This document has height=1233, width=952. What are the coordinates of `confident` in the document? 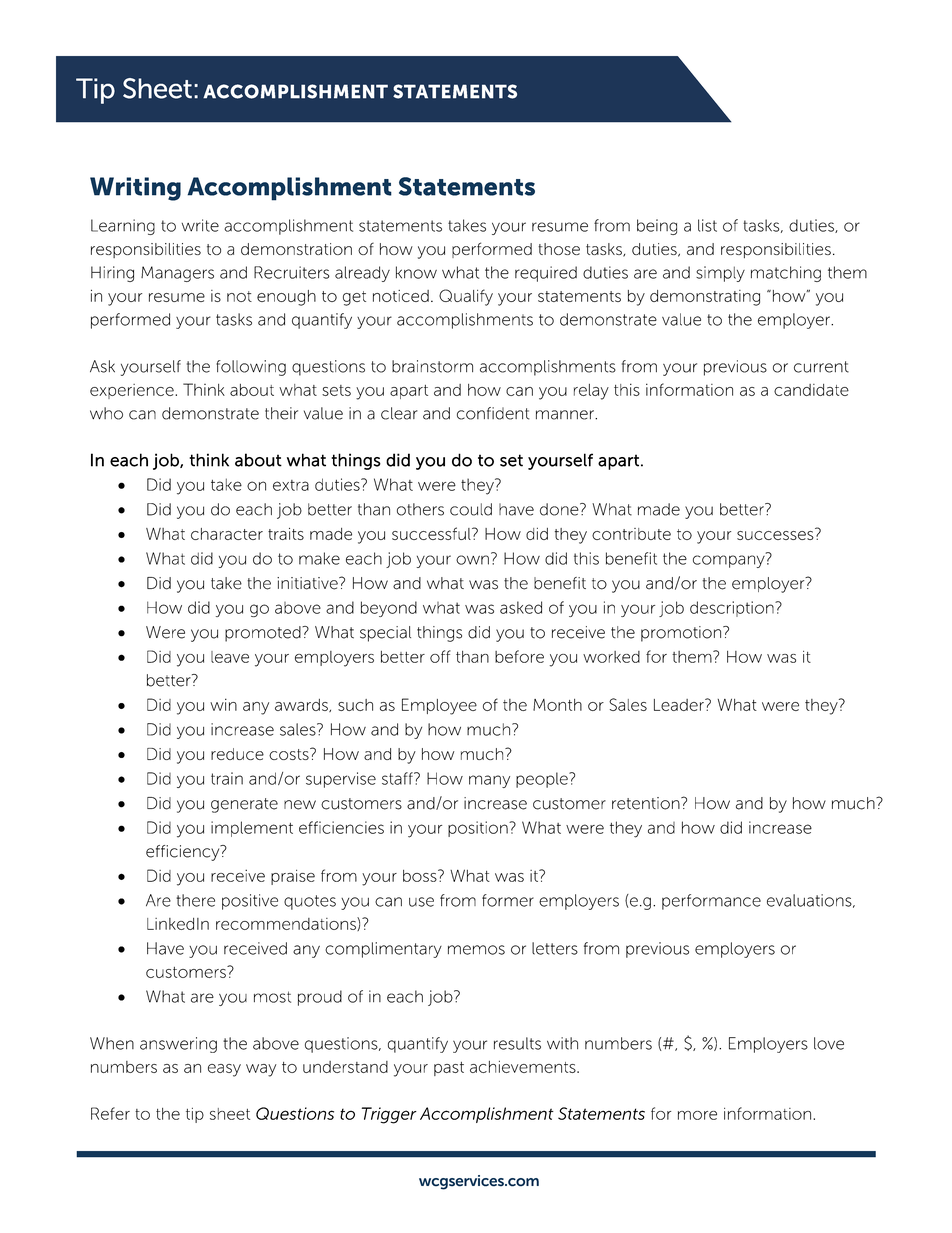 It's located at (493, 413).
